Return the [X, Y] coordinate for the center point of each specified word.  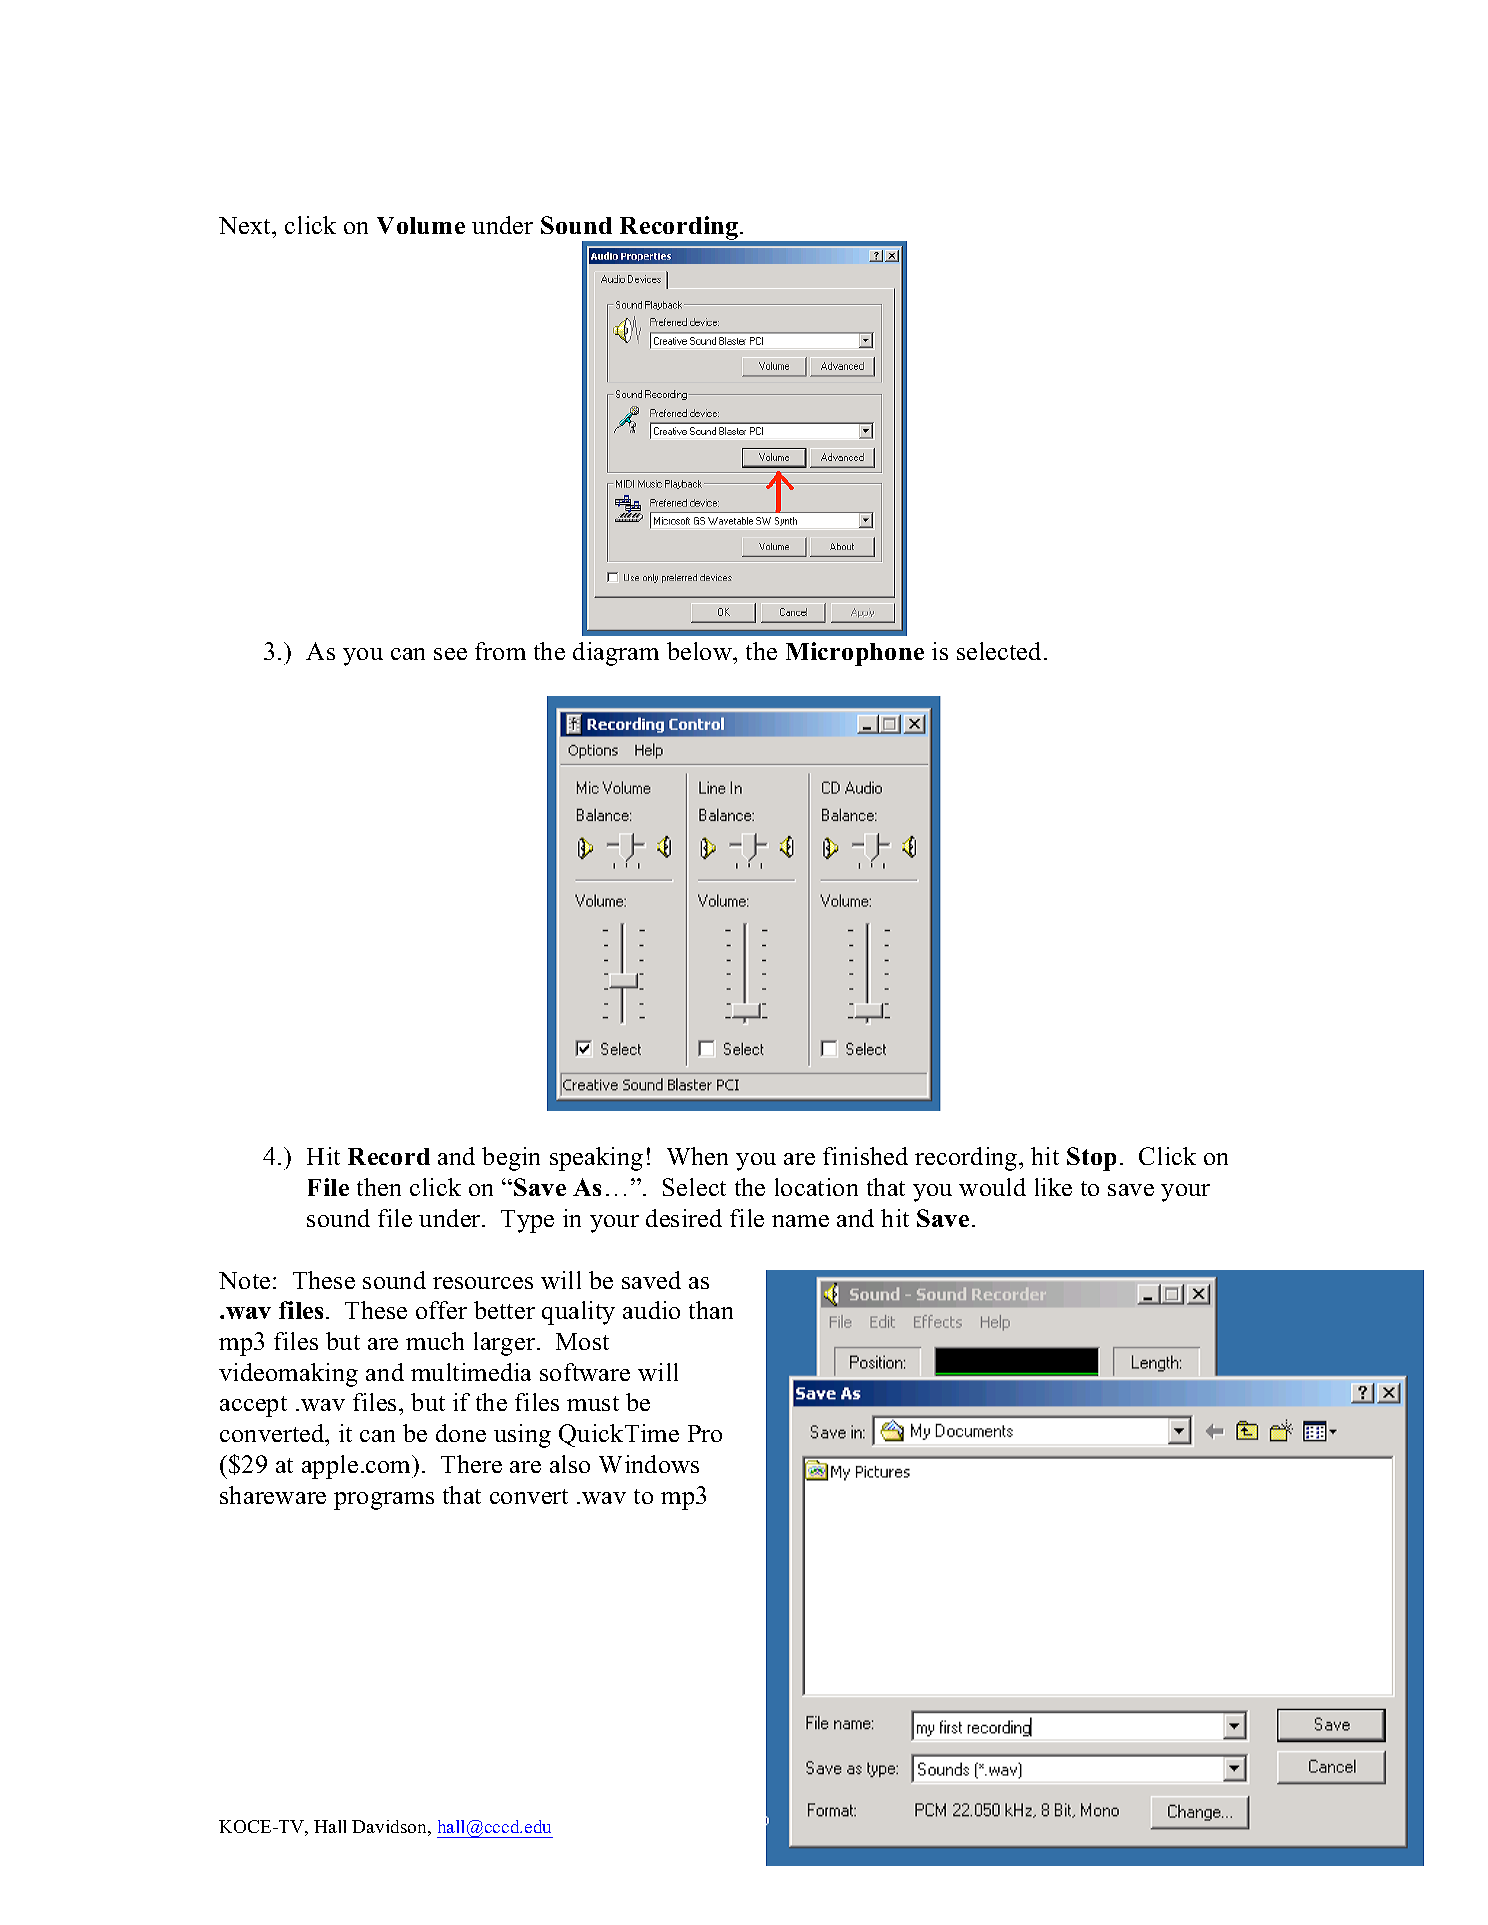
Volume [421, 225]
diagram [616, 654]
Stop [1091, 1159]
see [450, 654]
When [697, 1156]
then [379, 1187]
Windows [649, 1464]
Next [246, 227]
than [711, 1310]
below [701, 651]
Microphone [855, 654]
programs [384, 1501]
